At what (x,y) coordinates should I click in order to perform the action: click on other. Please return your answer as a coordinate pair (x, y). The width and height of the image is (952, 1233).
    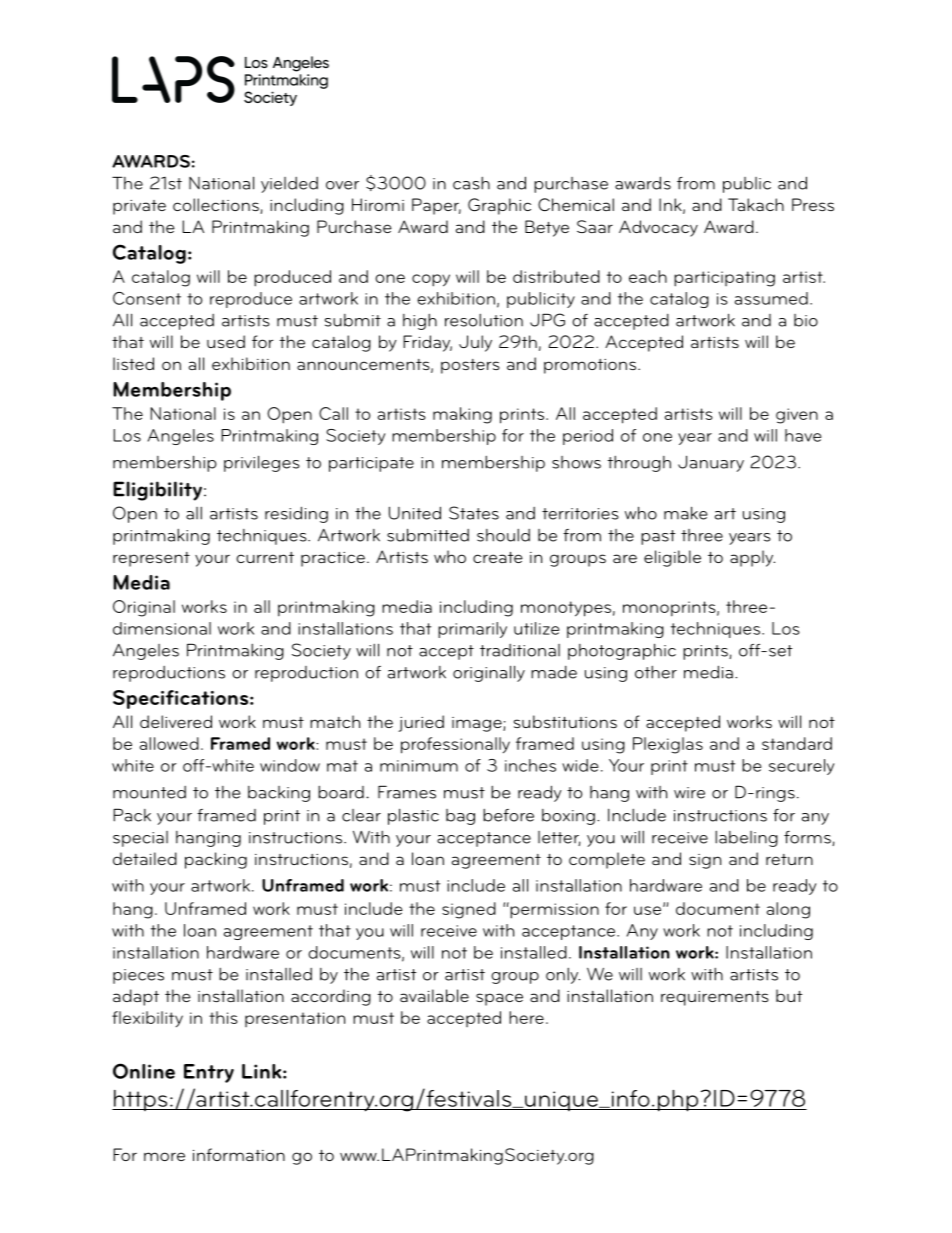
    Looking at the image, I should click on (656, 672).
